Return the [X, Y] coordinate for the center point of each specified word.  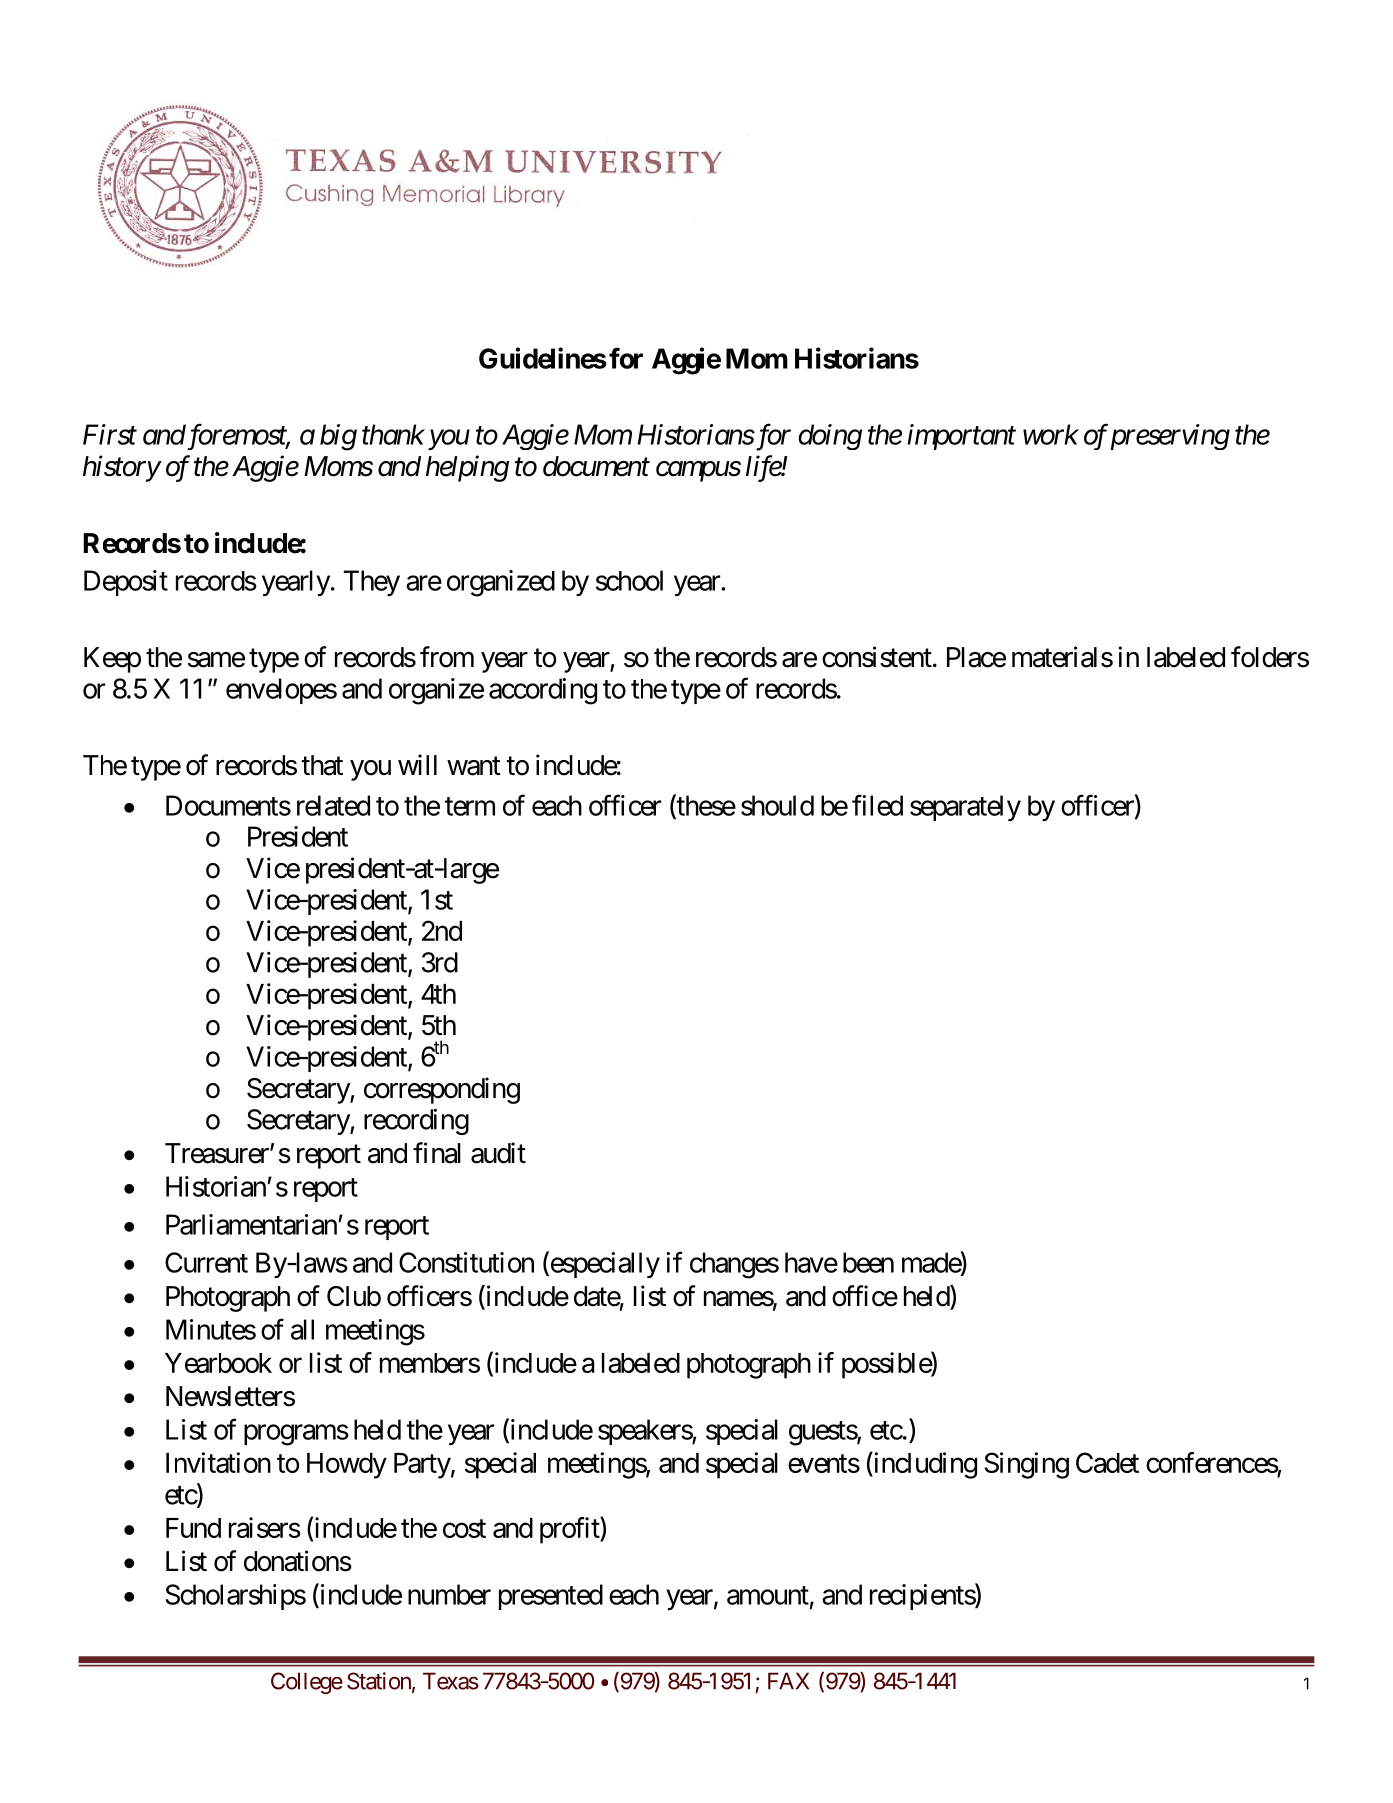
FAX [788, 1681]
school [629, 580]
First [110, 434]
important [961, 437]
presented [551, 1597]
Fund [193, 1528]
